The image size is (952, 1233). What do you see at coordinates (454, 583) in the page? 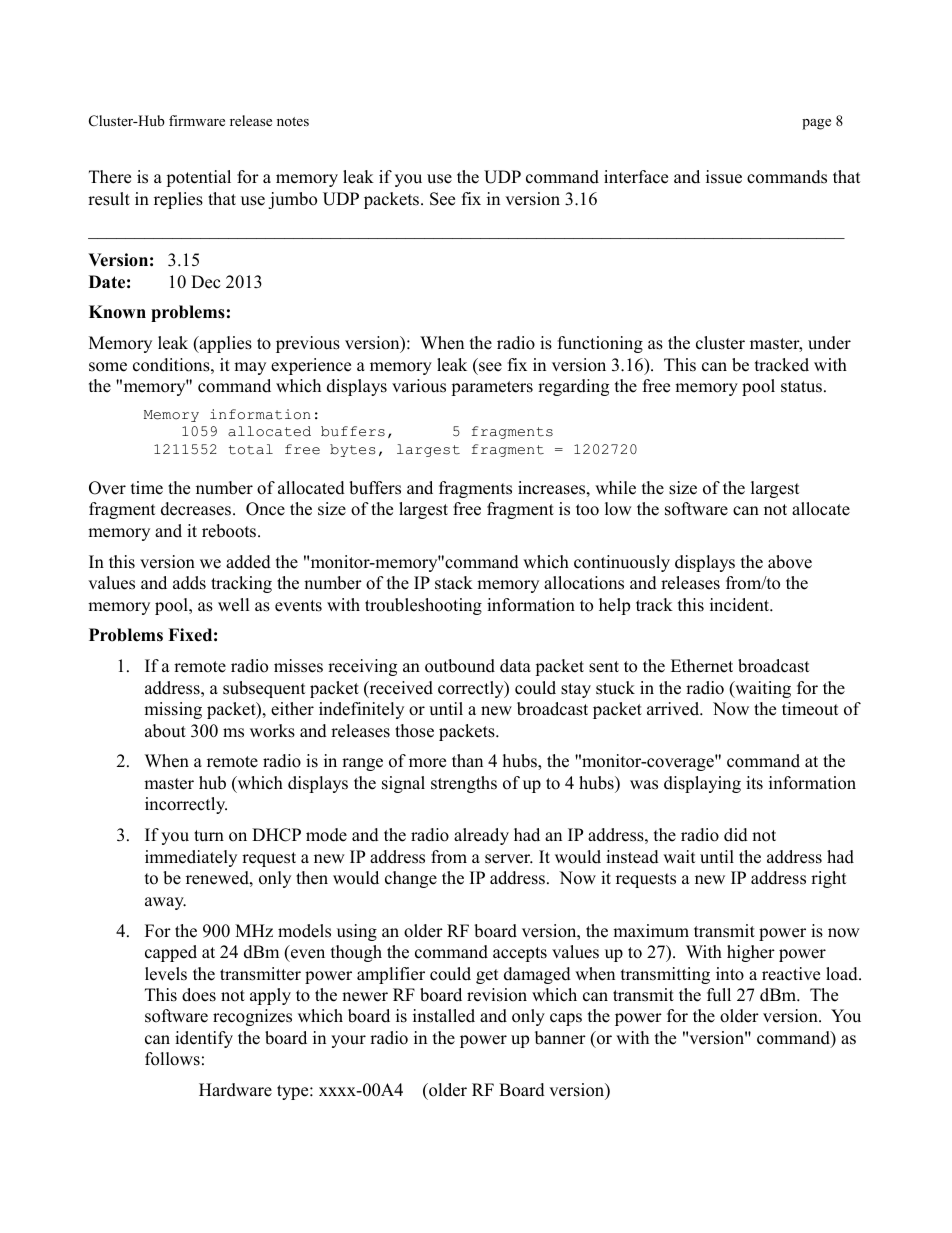
I see `stack` at bounding box center [454, 583].
